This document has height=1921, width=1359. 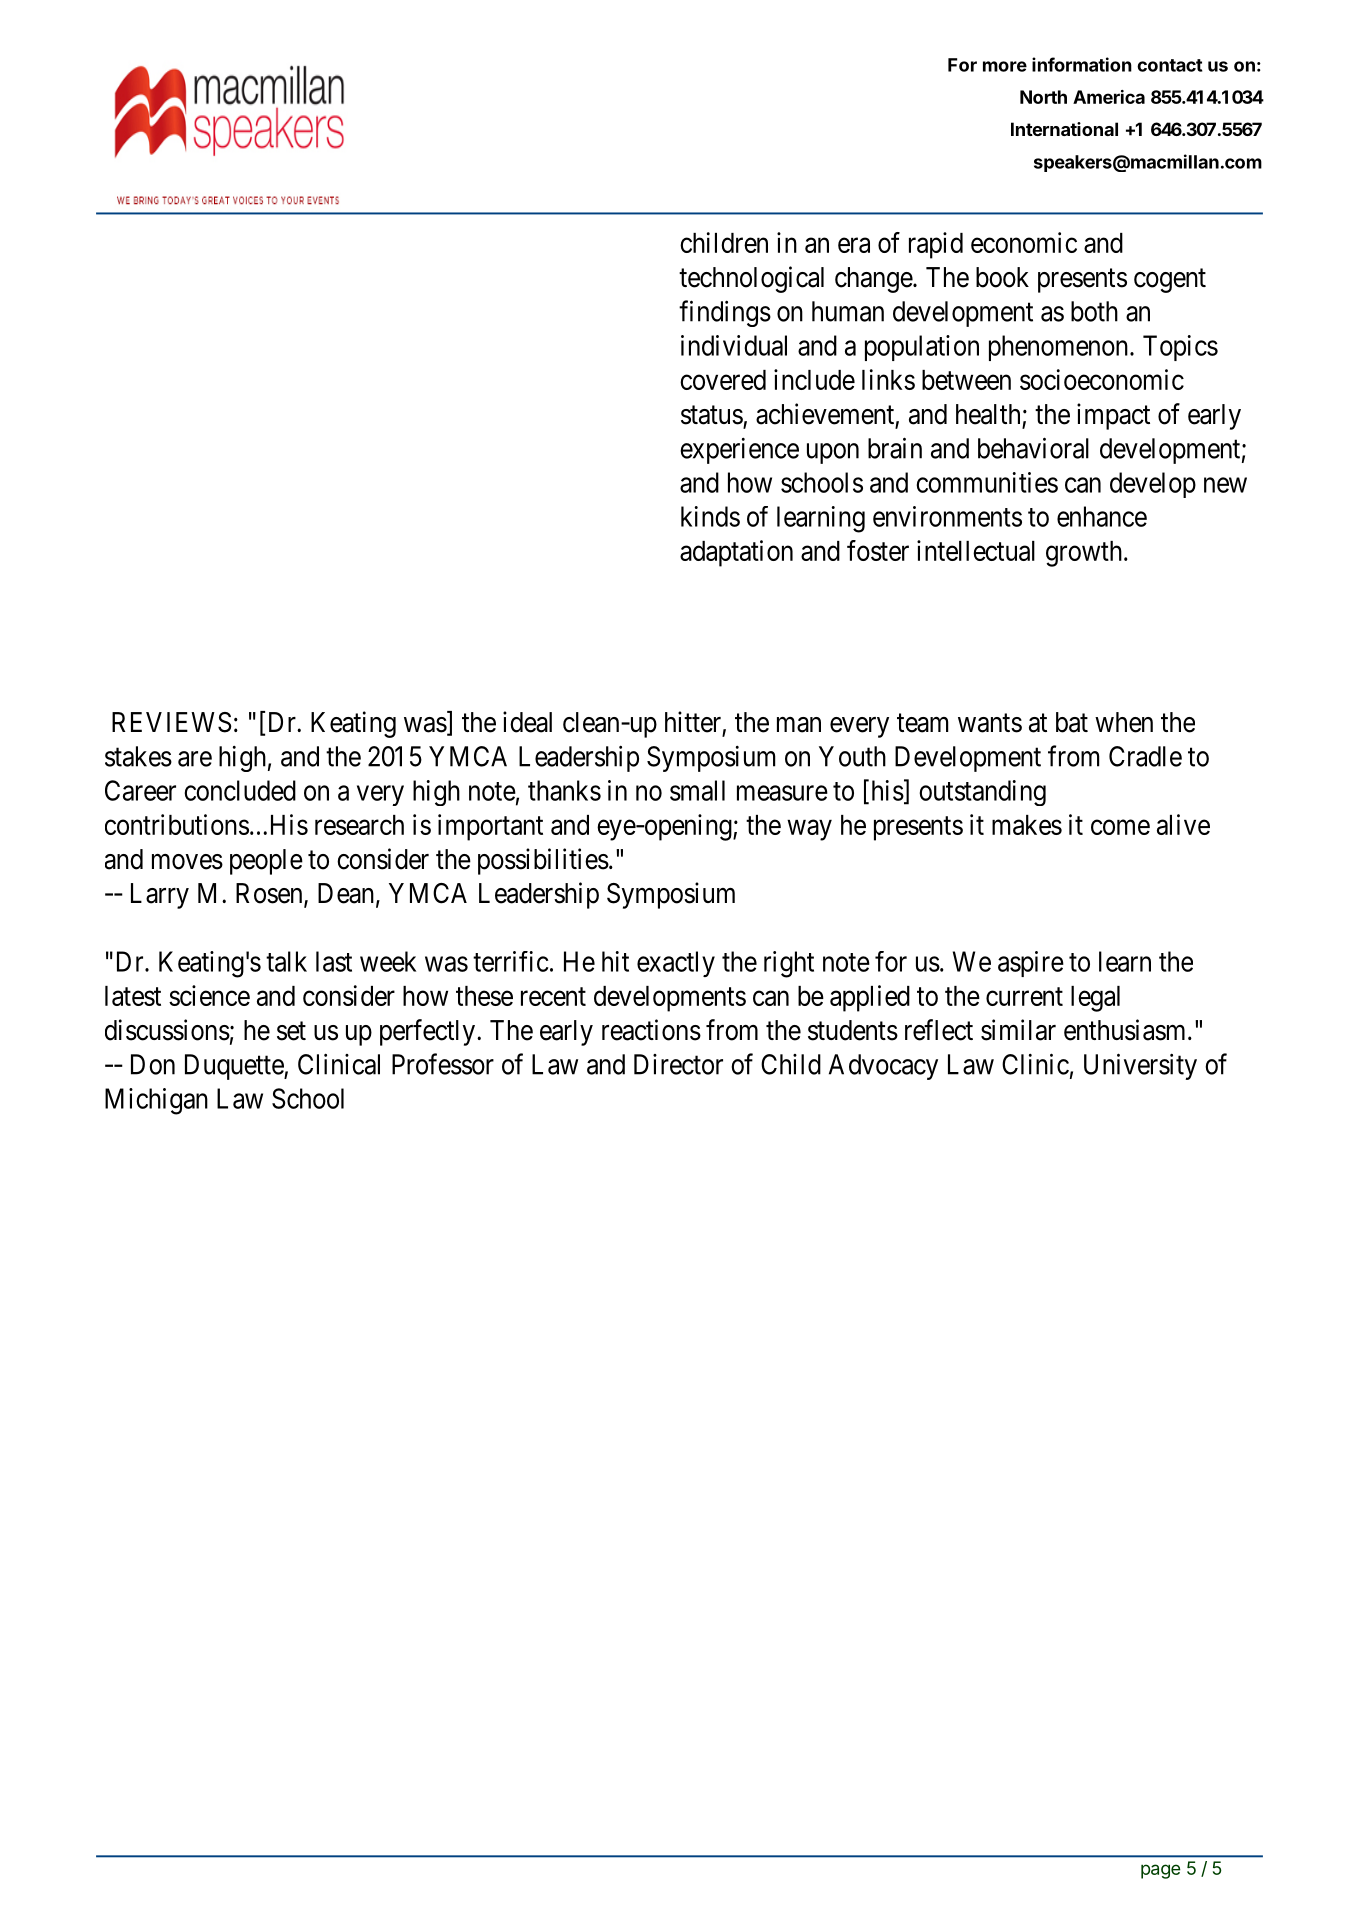 What do you see at coordinates (751, 279) in the document?
I see `technological` at bounding box center [751, 279].
